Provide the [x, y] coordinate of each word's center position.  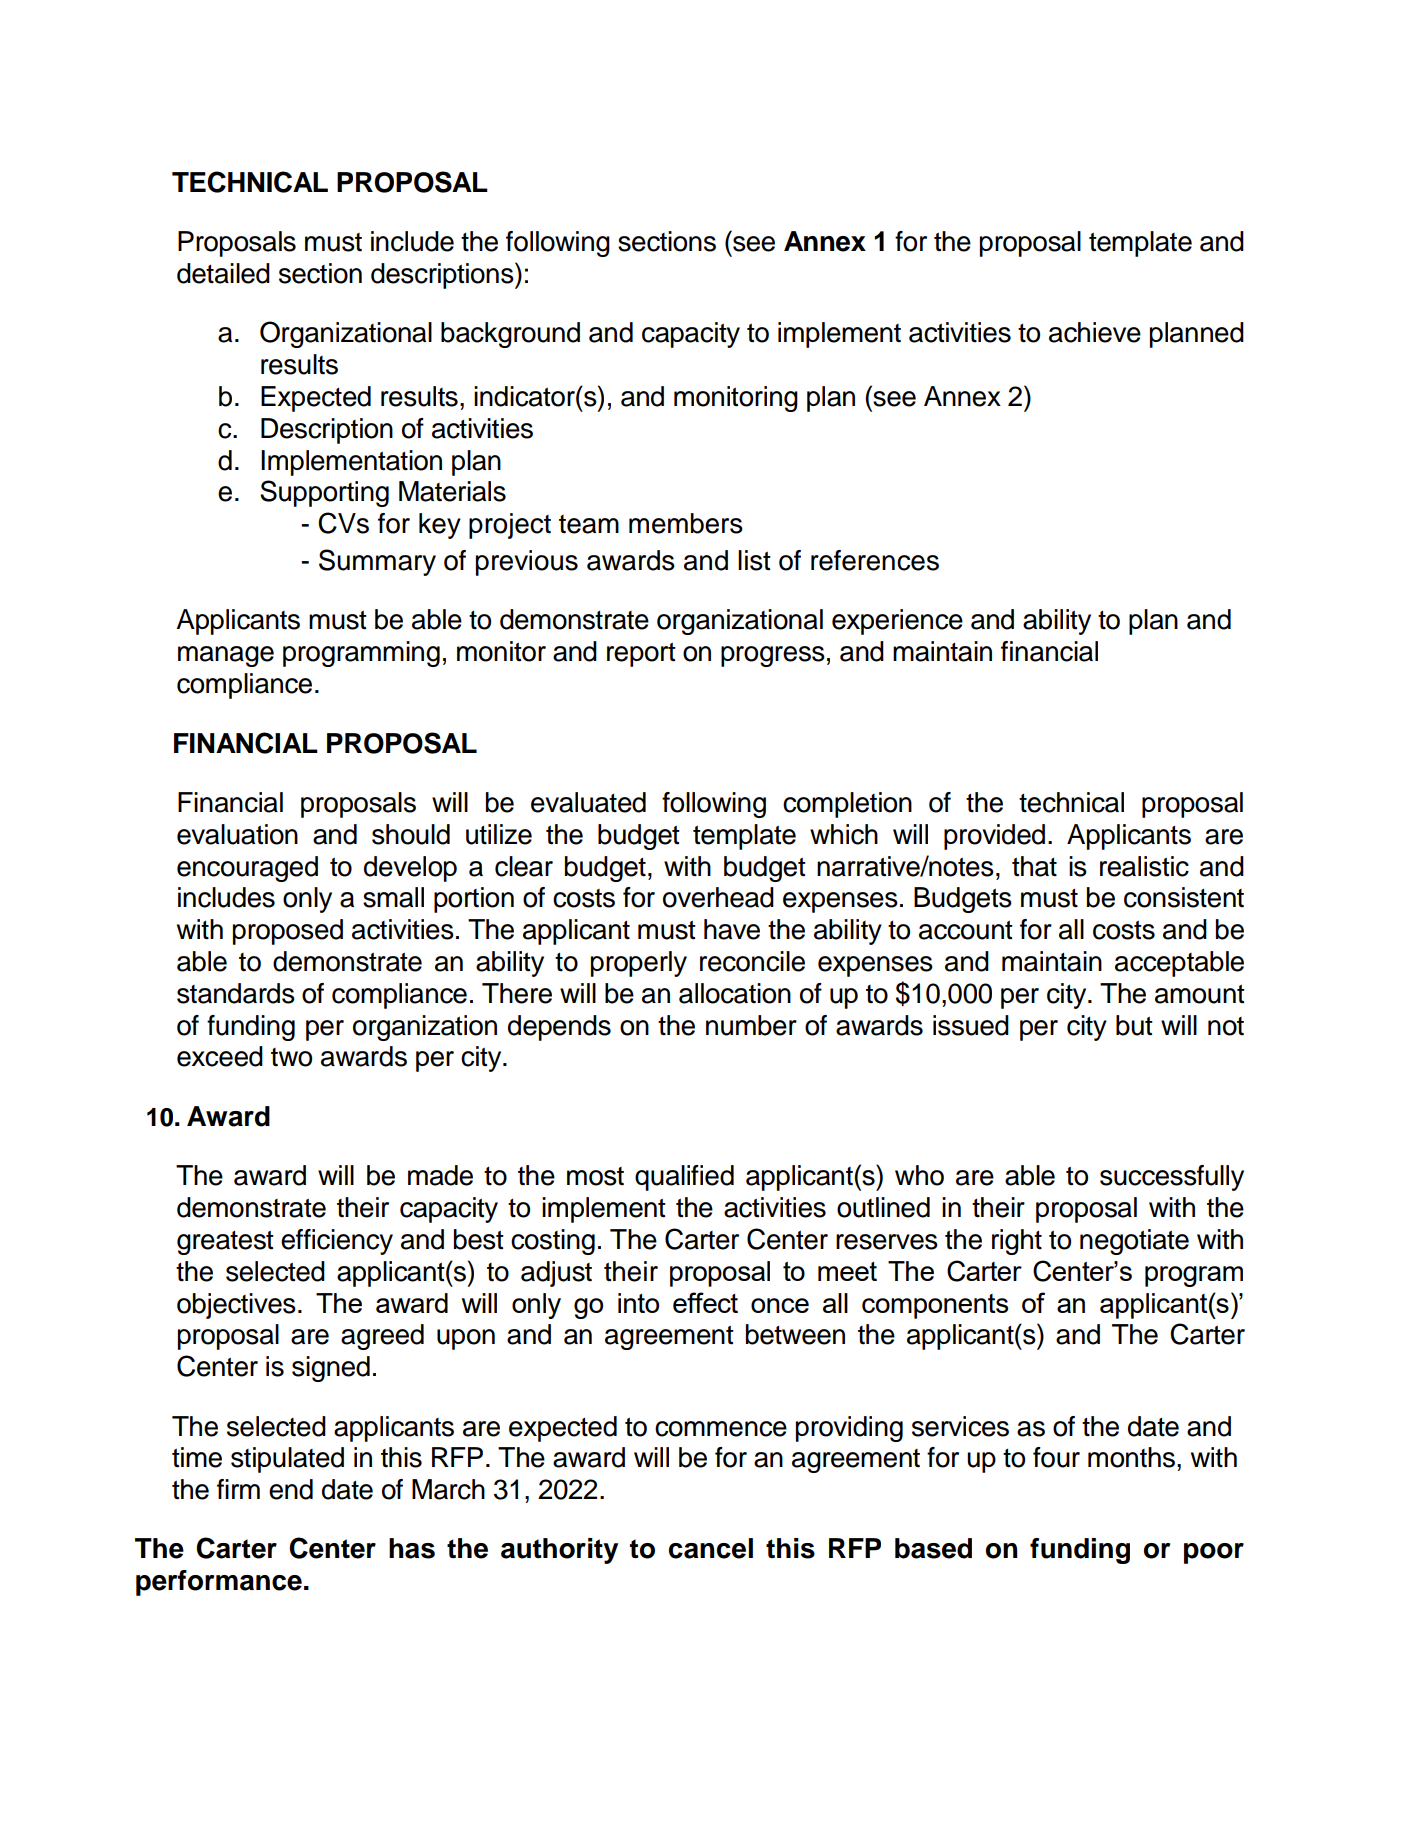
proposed [288, 932]
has [412, 1548]
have [732, 929]
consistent [1184, 897]
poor [1214, 1553]
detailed [223, 273]
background [510, 335]
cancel [711, 1548]
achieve [1095, 332]
